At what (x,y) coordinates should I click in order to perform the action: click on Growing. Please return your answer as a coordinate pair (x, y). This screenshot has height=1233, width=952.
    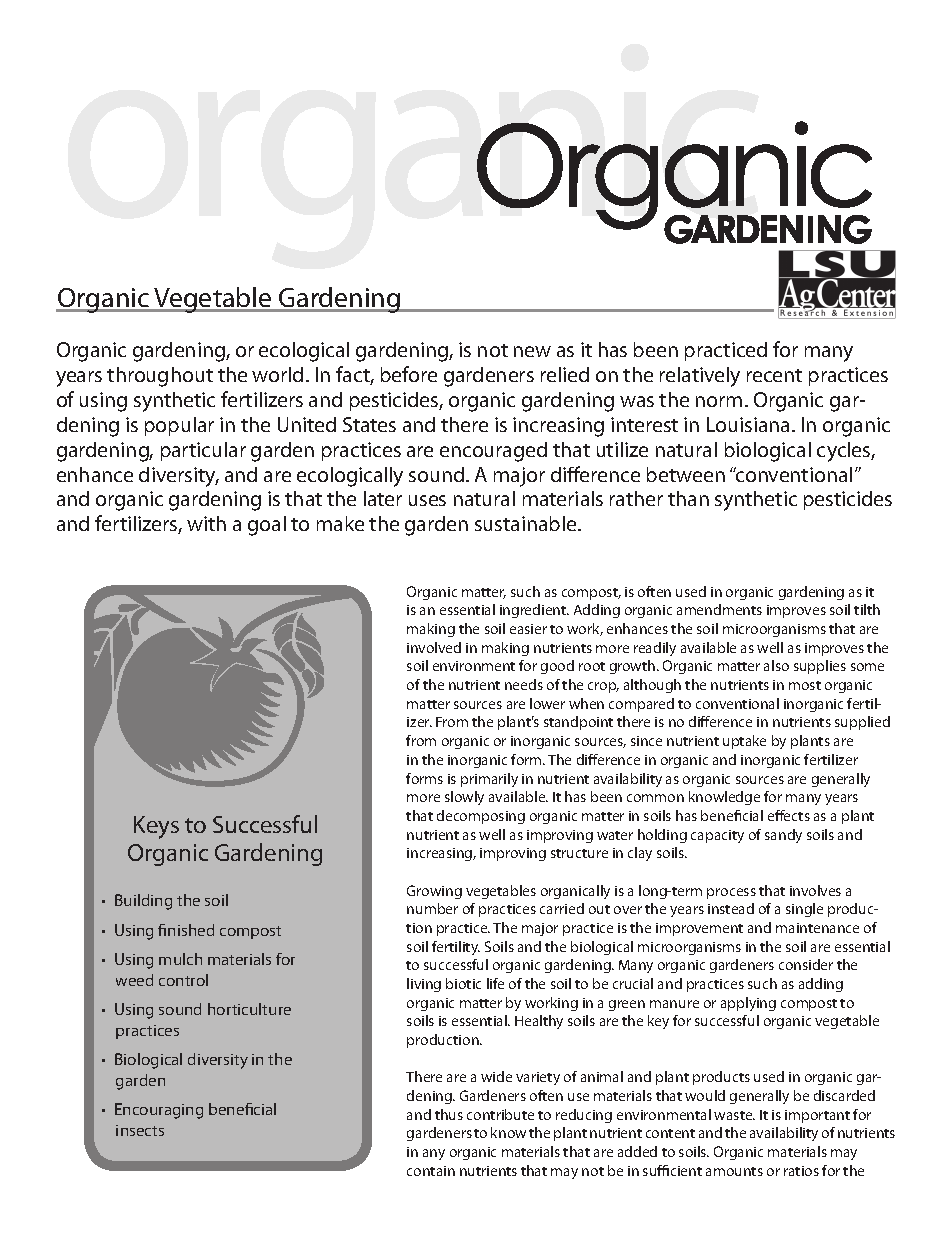
    Looking at the image, I should click on (434, 892).
